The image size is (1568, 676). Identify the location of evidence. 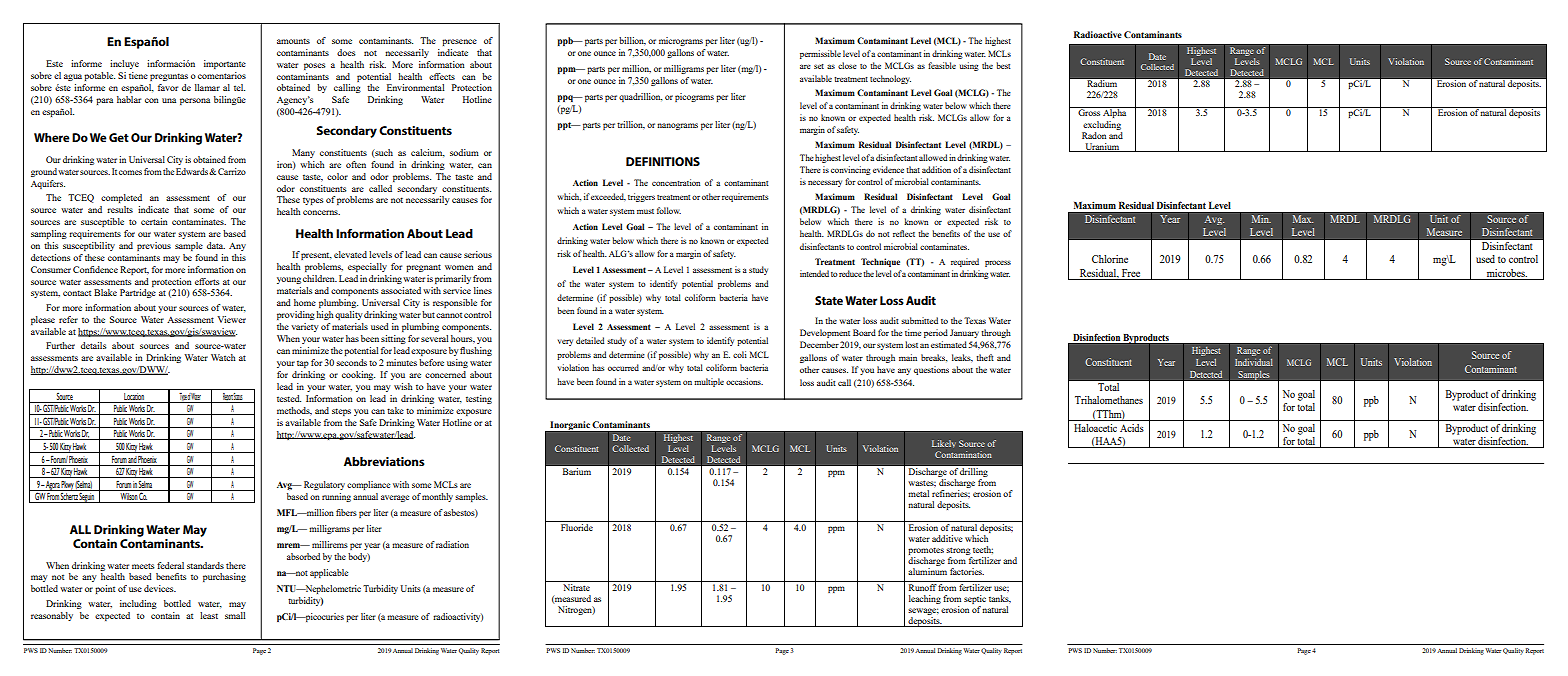
(888, 169).
